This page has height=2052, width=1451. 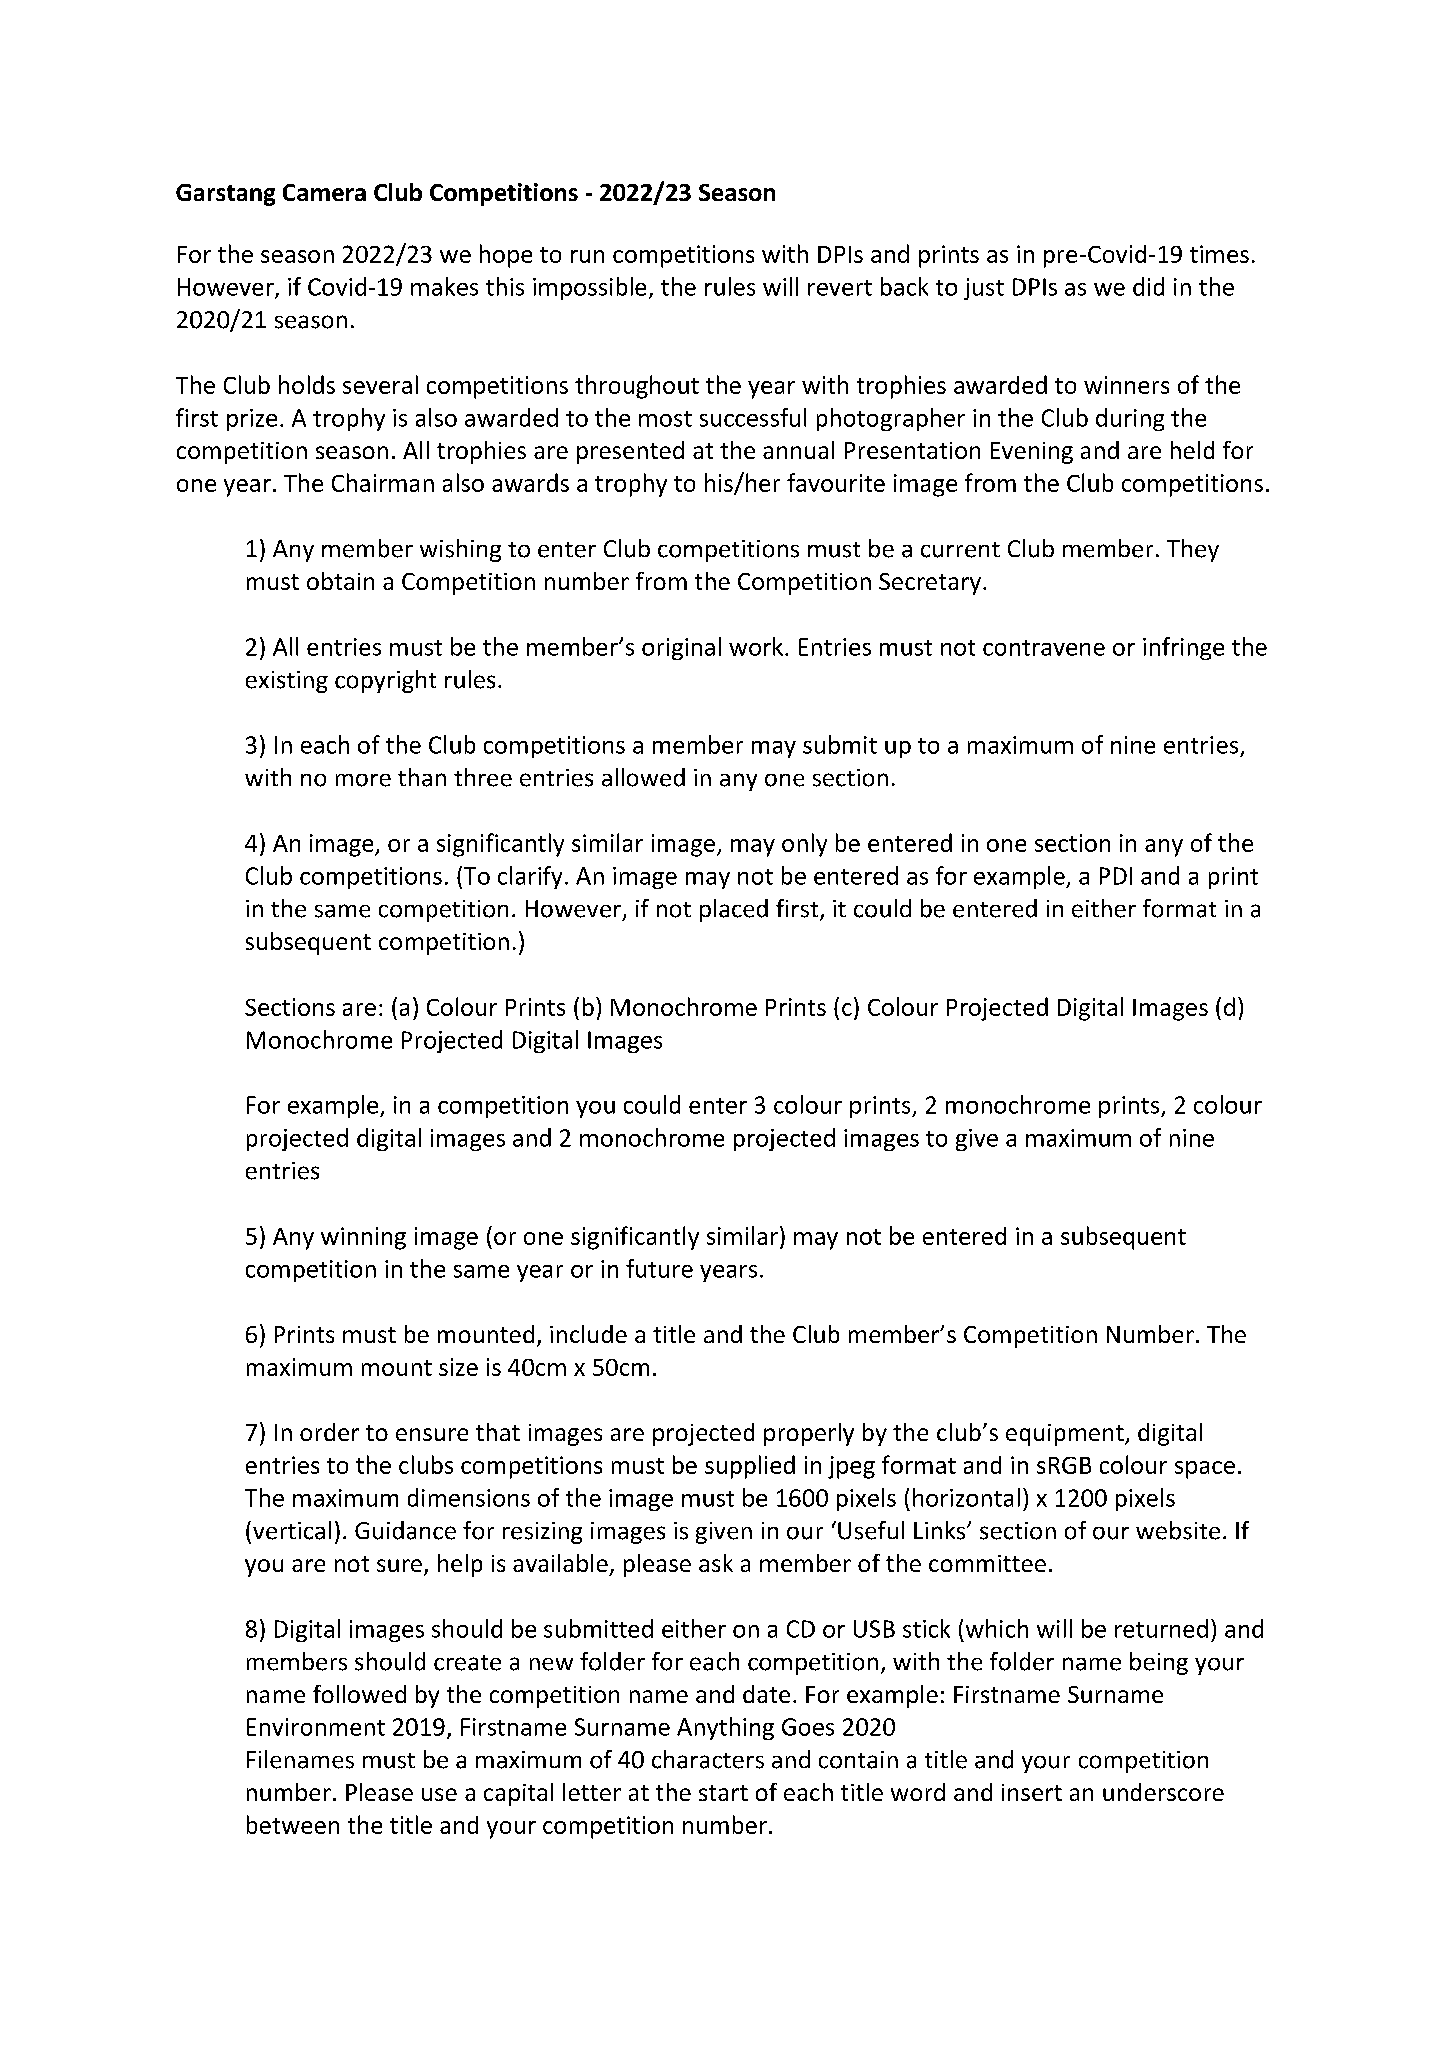 What do you see at coordinates (1148, 286) in the page?
I see `did` at bounding box center [1148, 286].
